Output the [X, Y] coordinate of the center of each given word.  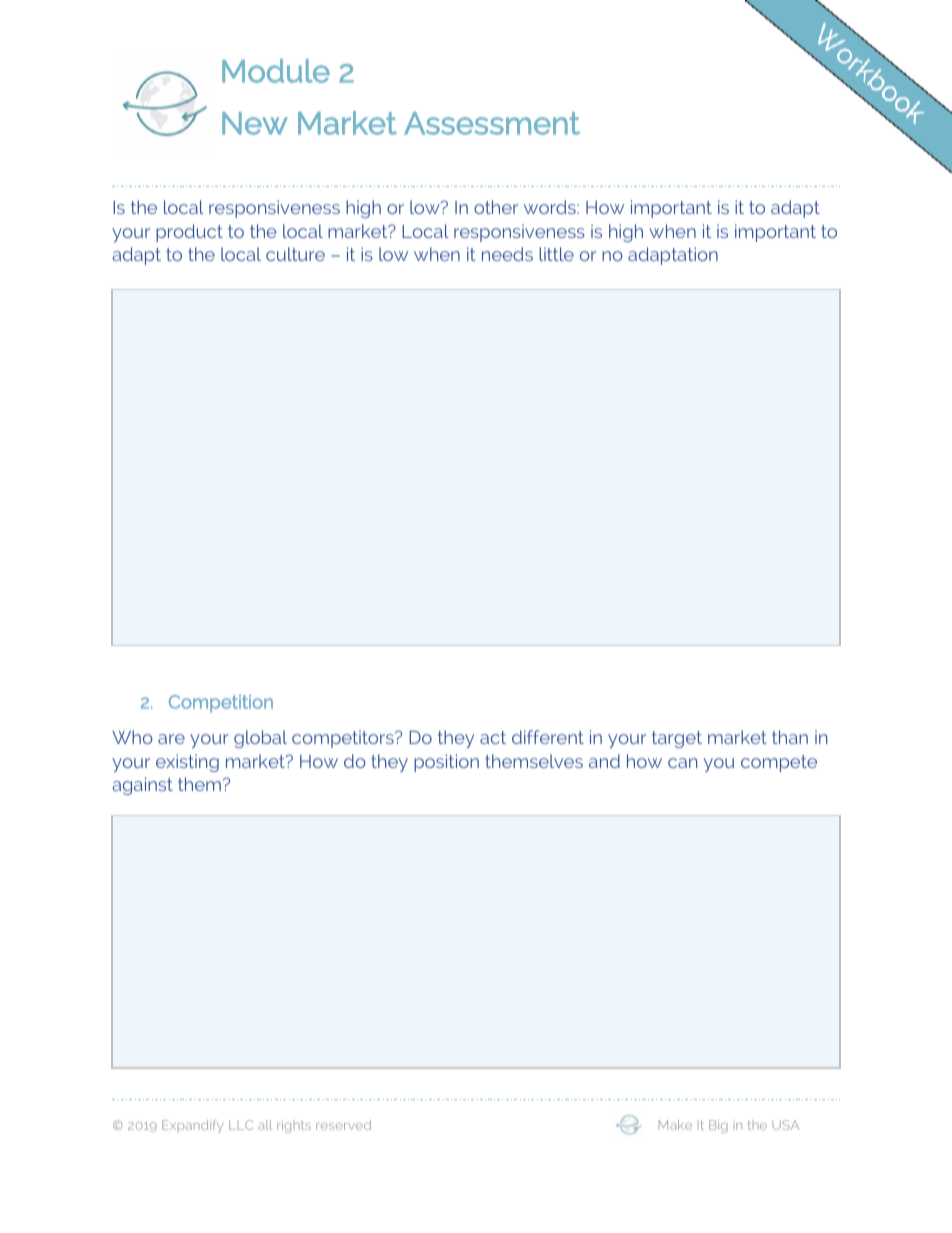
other [496, 207]
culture [295, 254]
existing [187, 763]
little [556, 254]
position [446, 763]
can [682, 763]
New [255, 123]
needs [507, 254]
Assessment [492, 123]
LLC [241, 1125]
